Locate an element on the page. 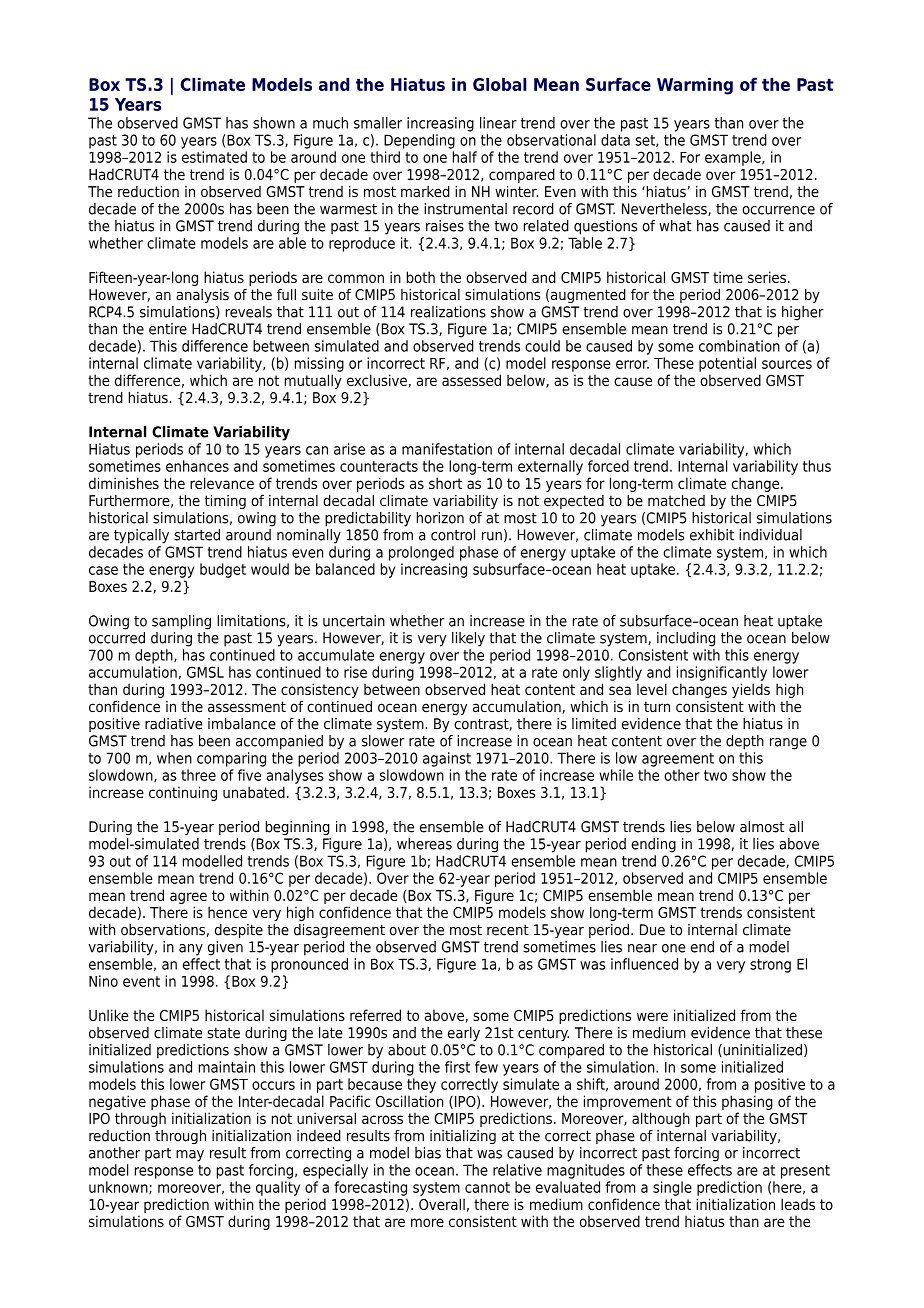 This document has height=1308, width=924. Warming is located at coordinates (695, 86).
